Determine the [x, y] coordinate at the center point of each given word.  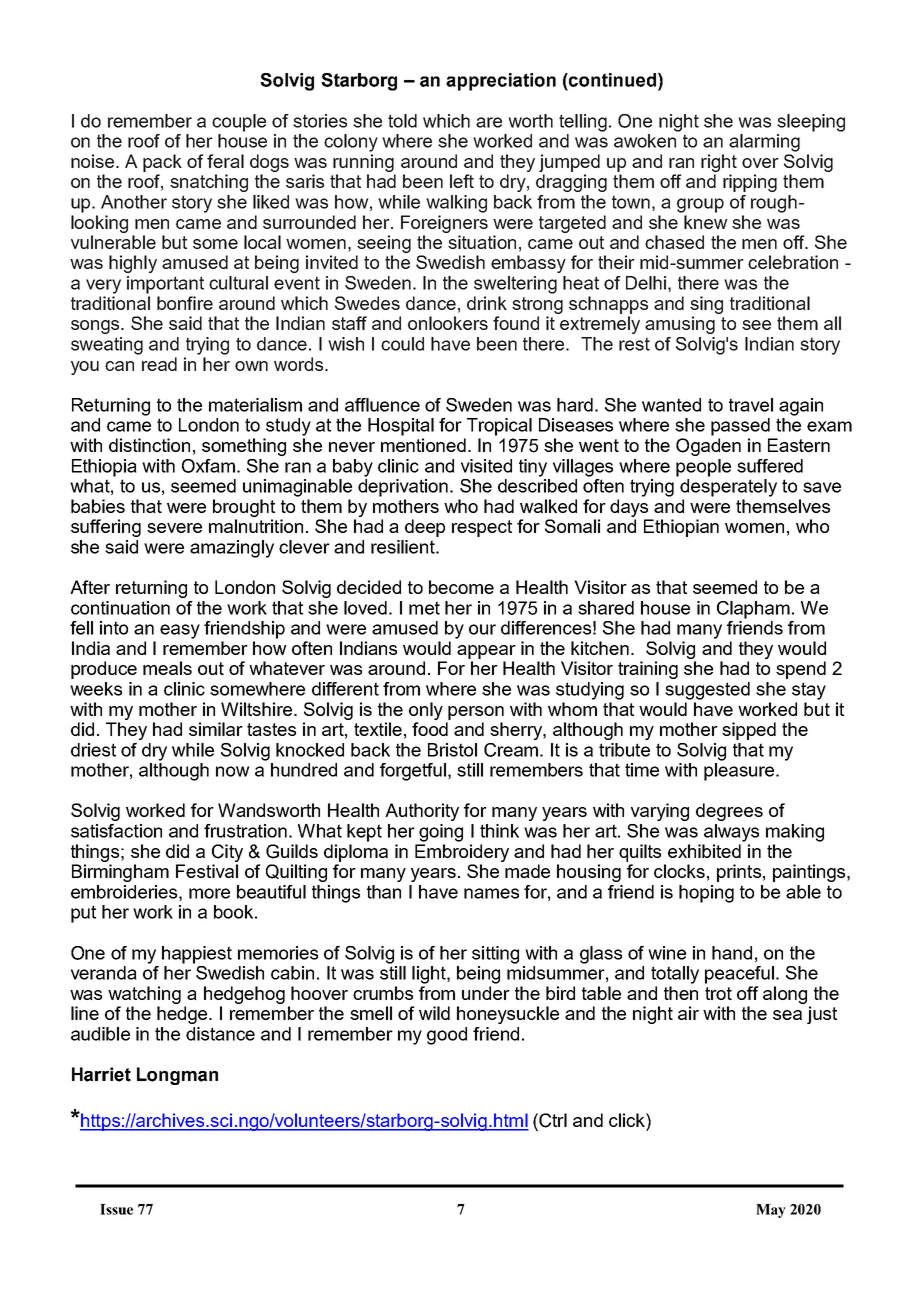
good [447, 1036]
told [402, 121]
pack [162, 163]
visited [486, 466]
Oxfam [208, 466]
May [771, 1211]
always [731, 833]
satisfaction [116, 831]
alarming [764, 143]
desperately [728, 488]
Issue [116, 1209]
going [441, 833]
